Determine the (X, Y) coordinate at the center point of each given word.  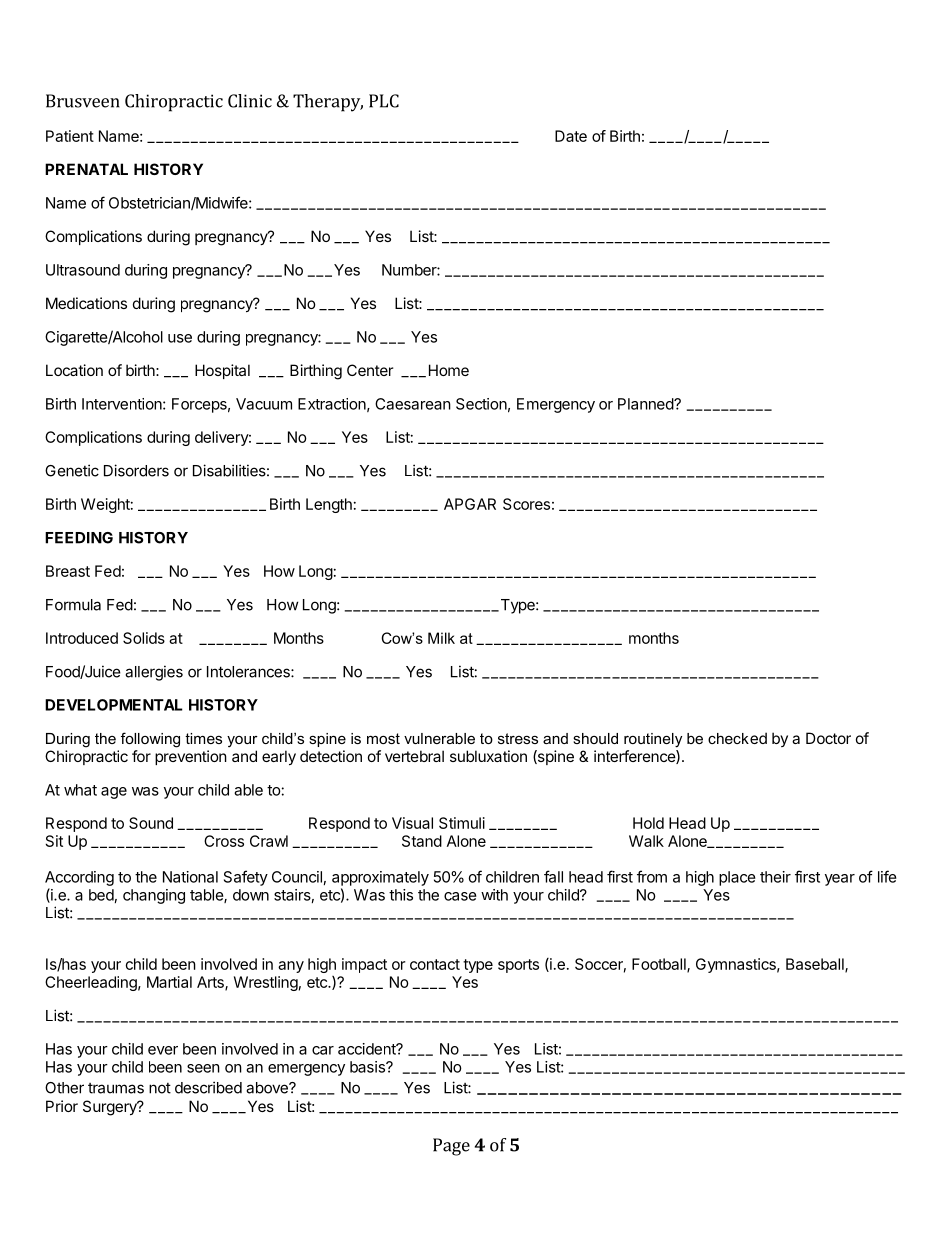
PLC (384, 101)
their (775, 877)
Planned (646, 404)
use (180, 338)
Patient (70, 136)
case (460, 896)
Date (571, 136)
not (160, 1088)
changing (154, 896)
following (150, 740)
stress (518, 738)
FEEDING (79, 538)
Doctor (828, 738)
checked (737, 738)
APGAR (470, 504)
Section (481, 404)
